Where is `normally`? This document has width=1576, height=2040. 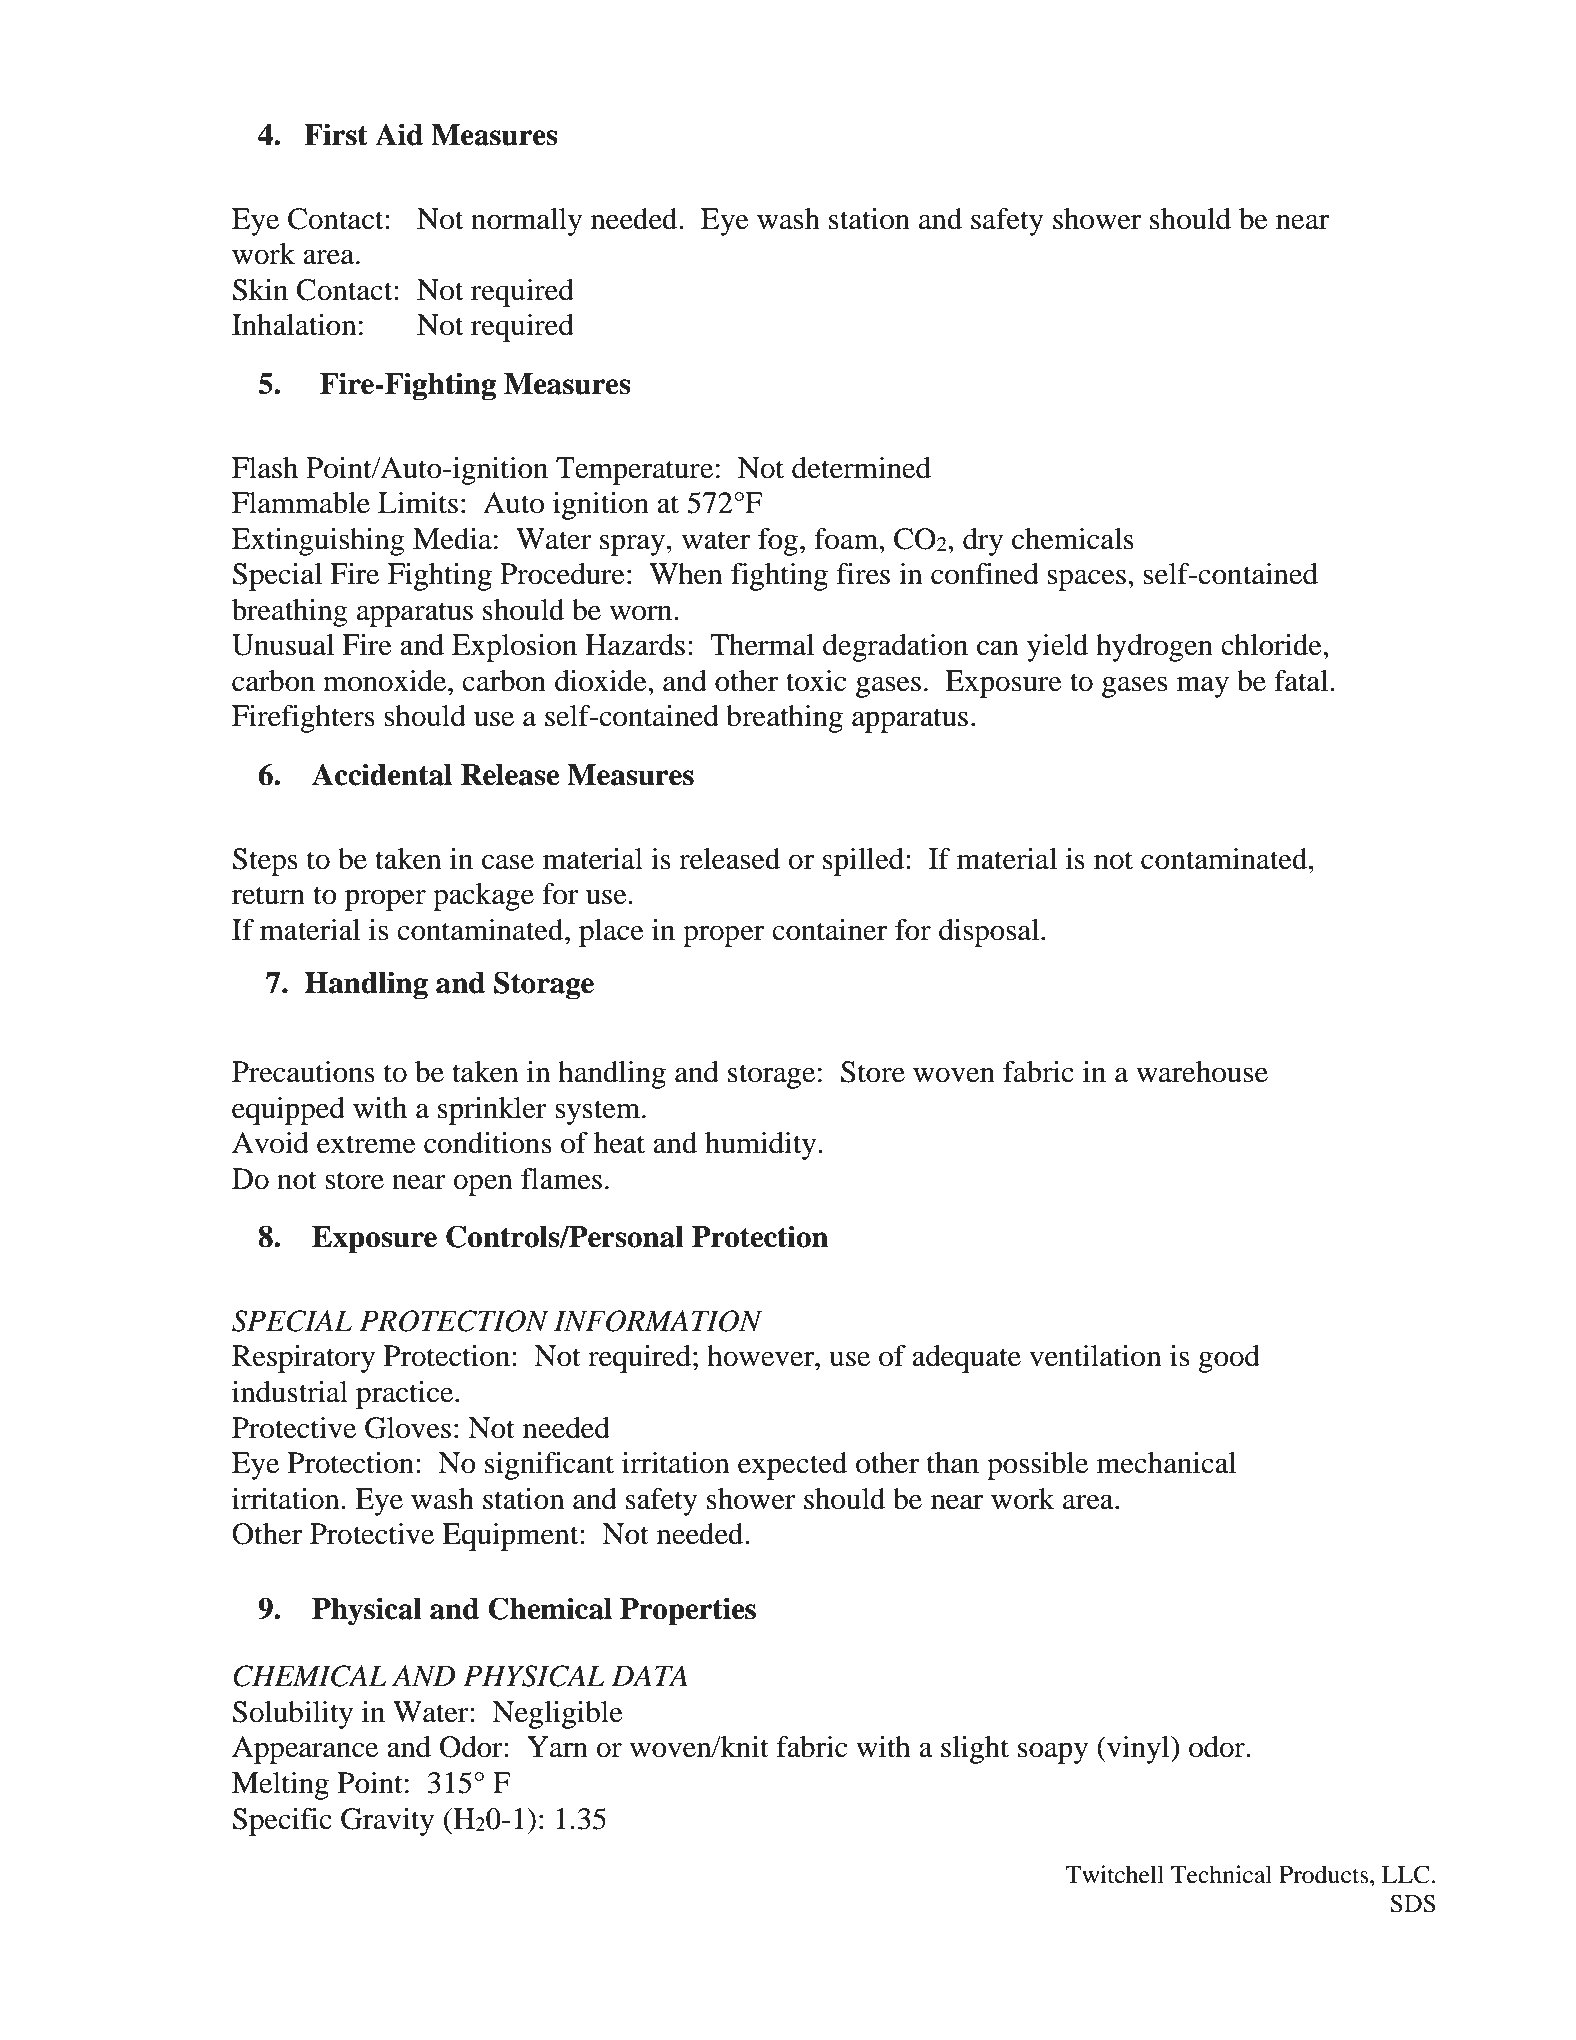 normally is located at coordinates (526, 222).
